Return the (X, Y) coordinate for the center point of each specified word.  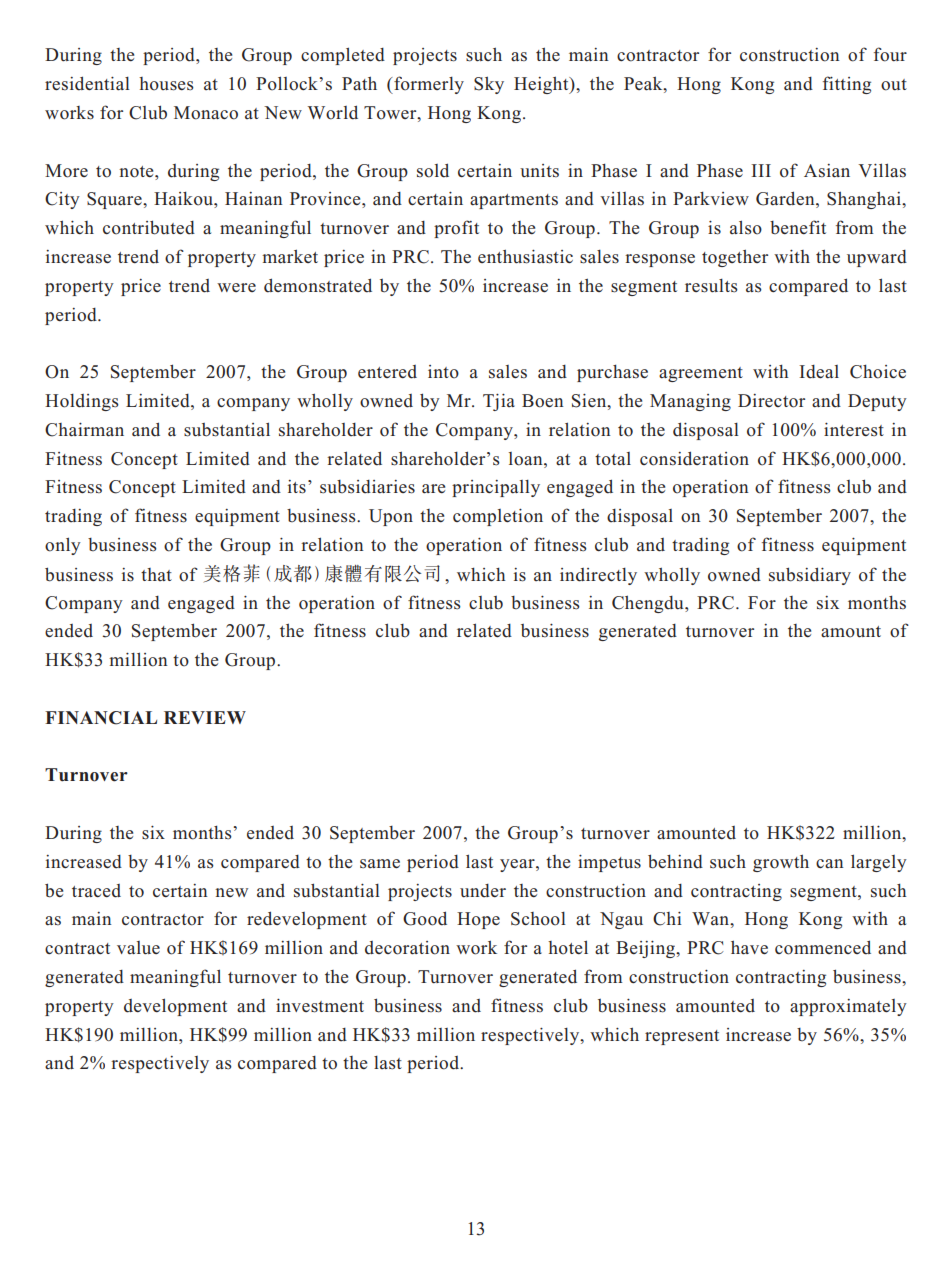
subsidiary (810, 576)
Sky (489, 85)
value (138, 948)
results (711, 286)
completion (498, 517)
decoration (407, 948)
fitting (847, 85)
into (443, 372)
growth (781, 863)
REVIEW (205, 717)
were (236, 287)
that (156, 574)
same (380, 864)
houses (166, 84)
